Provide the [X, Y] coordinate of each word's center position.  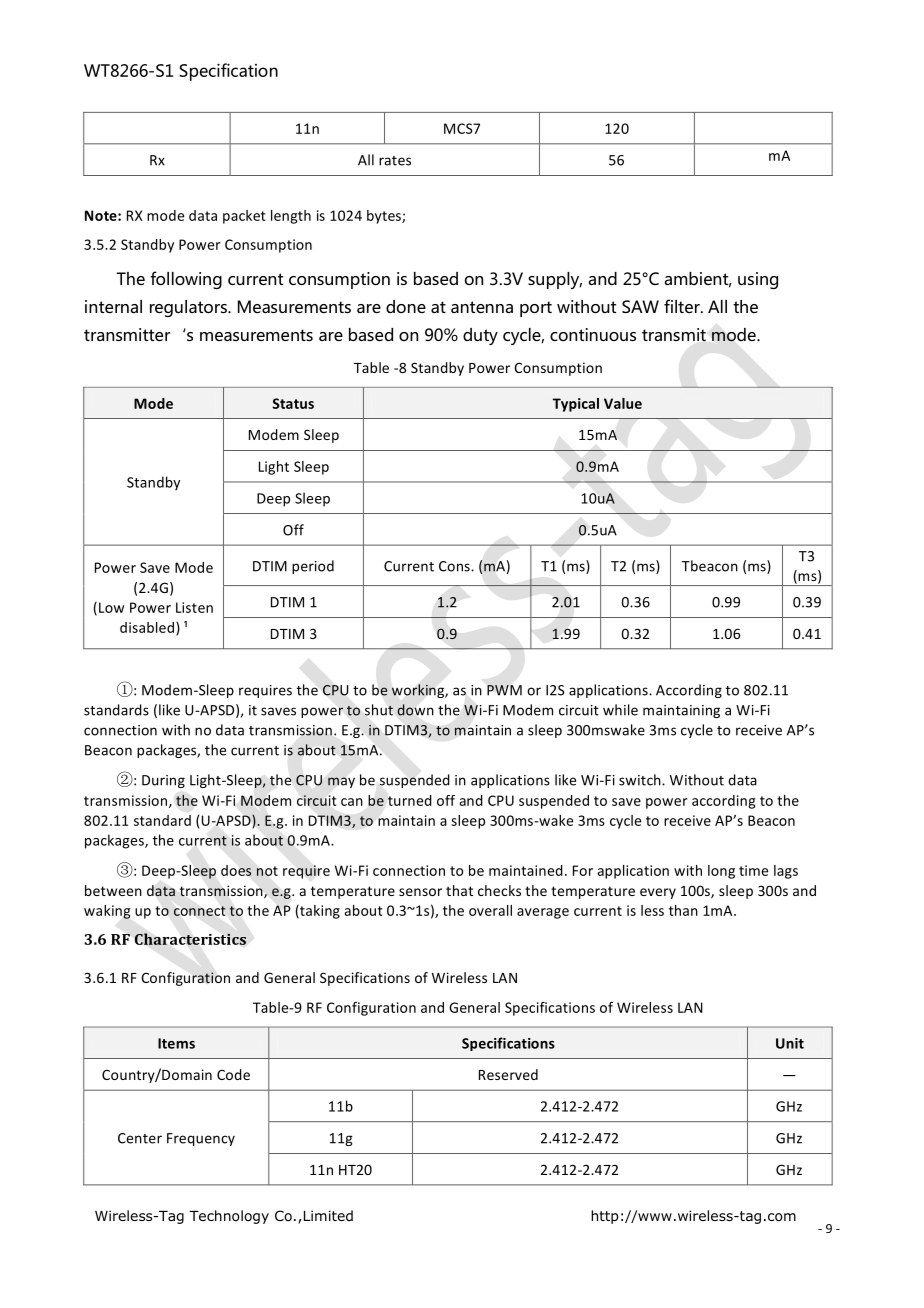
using [758, 280]
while [620, 710]
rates [395, 161]
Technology [229, 1217]
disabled [148, 628]
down [415, 710]
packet [244, 217]
